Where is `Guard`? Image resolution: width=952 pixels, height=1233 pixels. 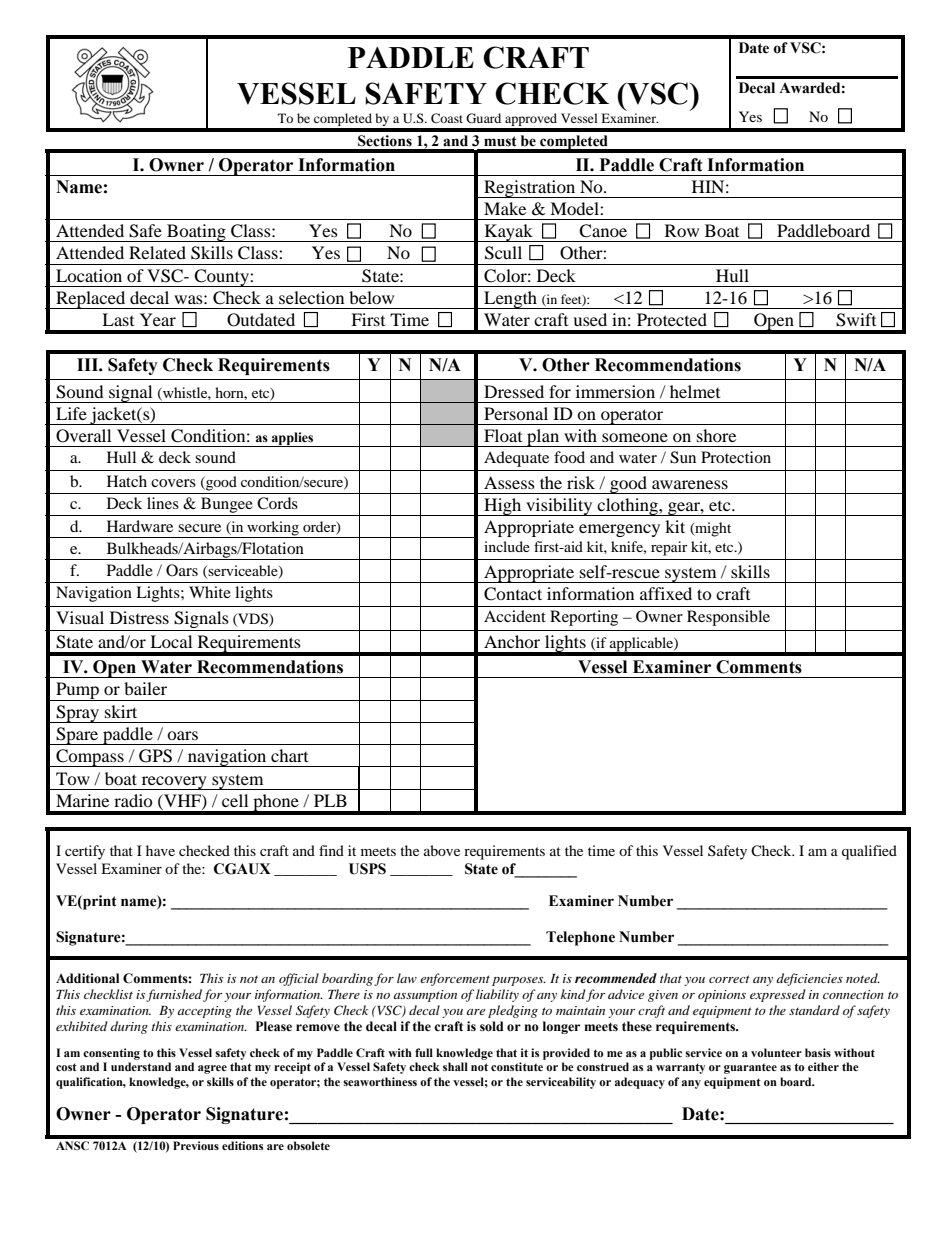 Guard is located at coordinates (483, 118).
